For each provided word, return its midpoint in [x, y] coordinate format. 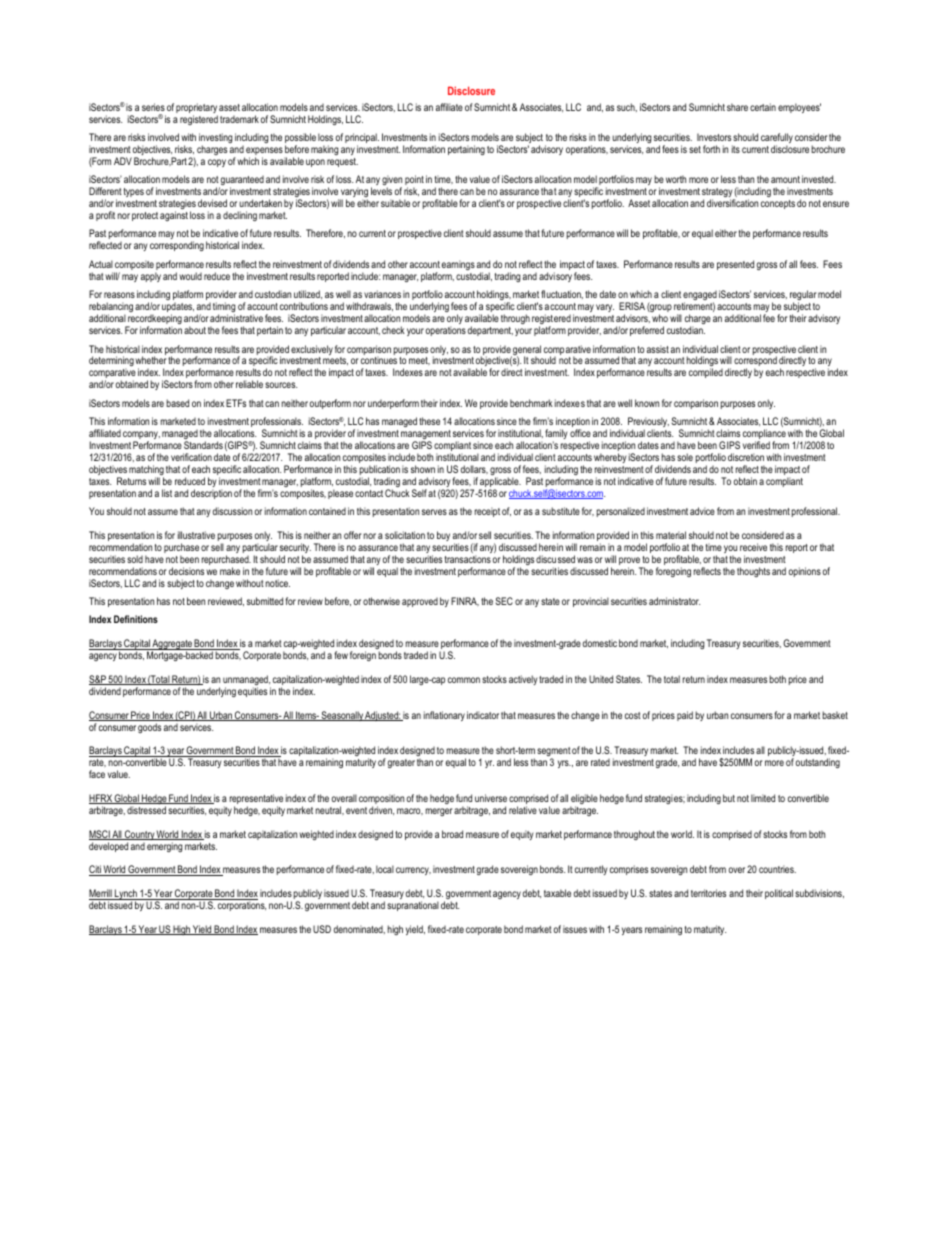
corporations [242, 906]
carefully [777, 139]
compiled [706, 373]
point [414, 181]
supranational [413, 906]
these [429, 421]
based [177, 403]
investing [215, 139]
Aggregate [172, 645]
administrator [674, 601]
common [464, 680]
